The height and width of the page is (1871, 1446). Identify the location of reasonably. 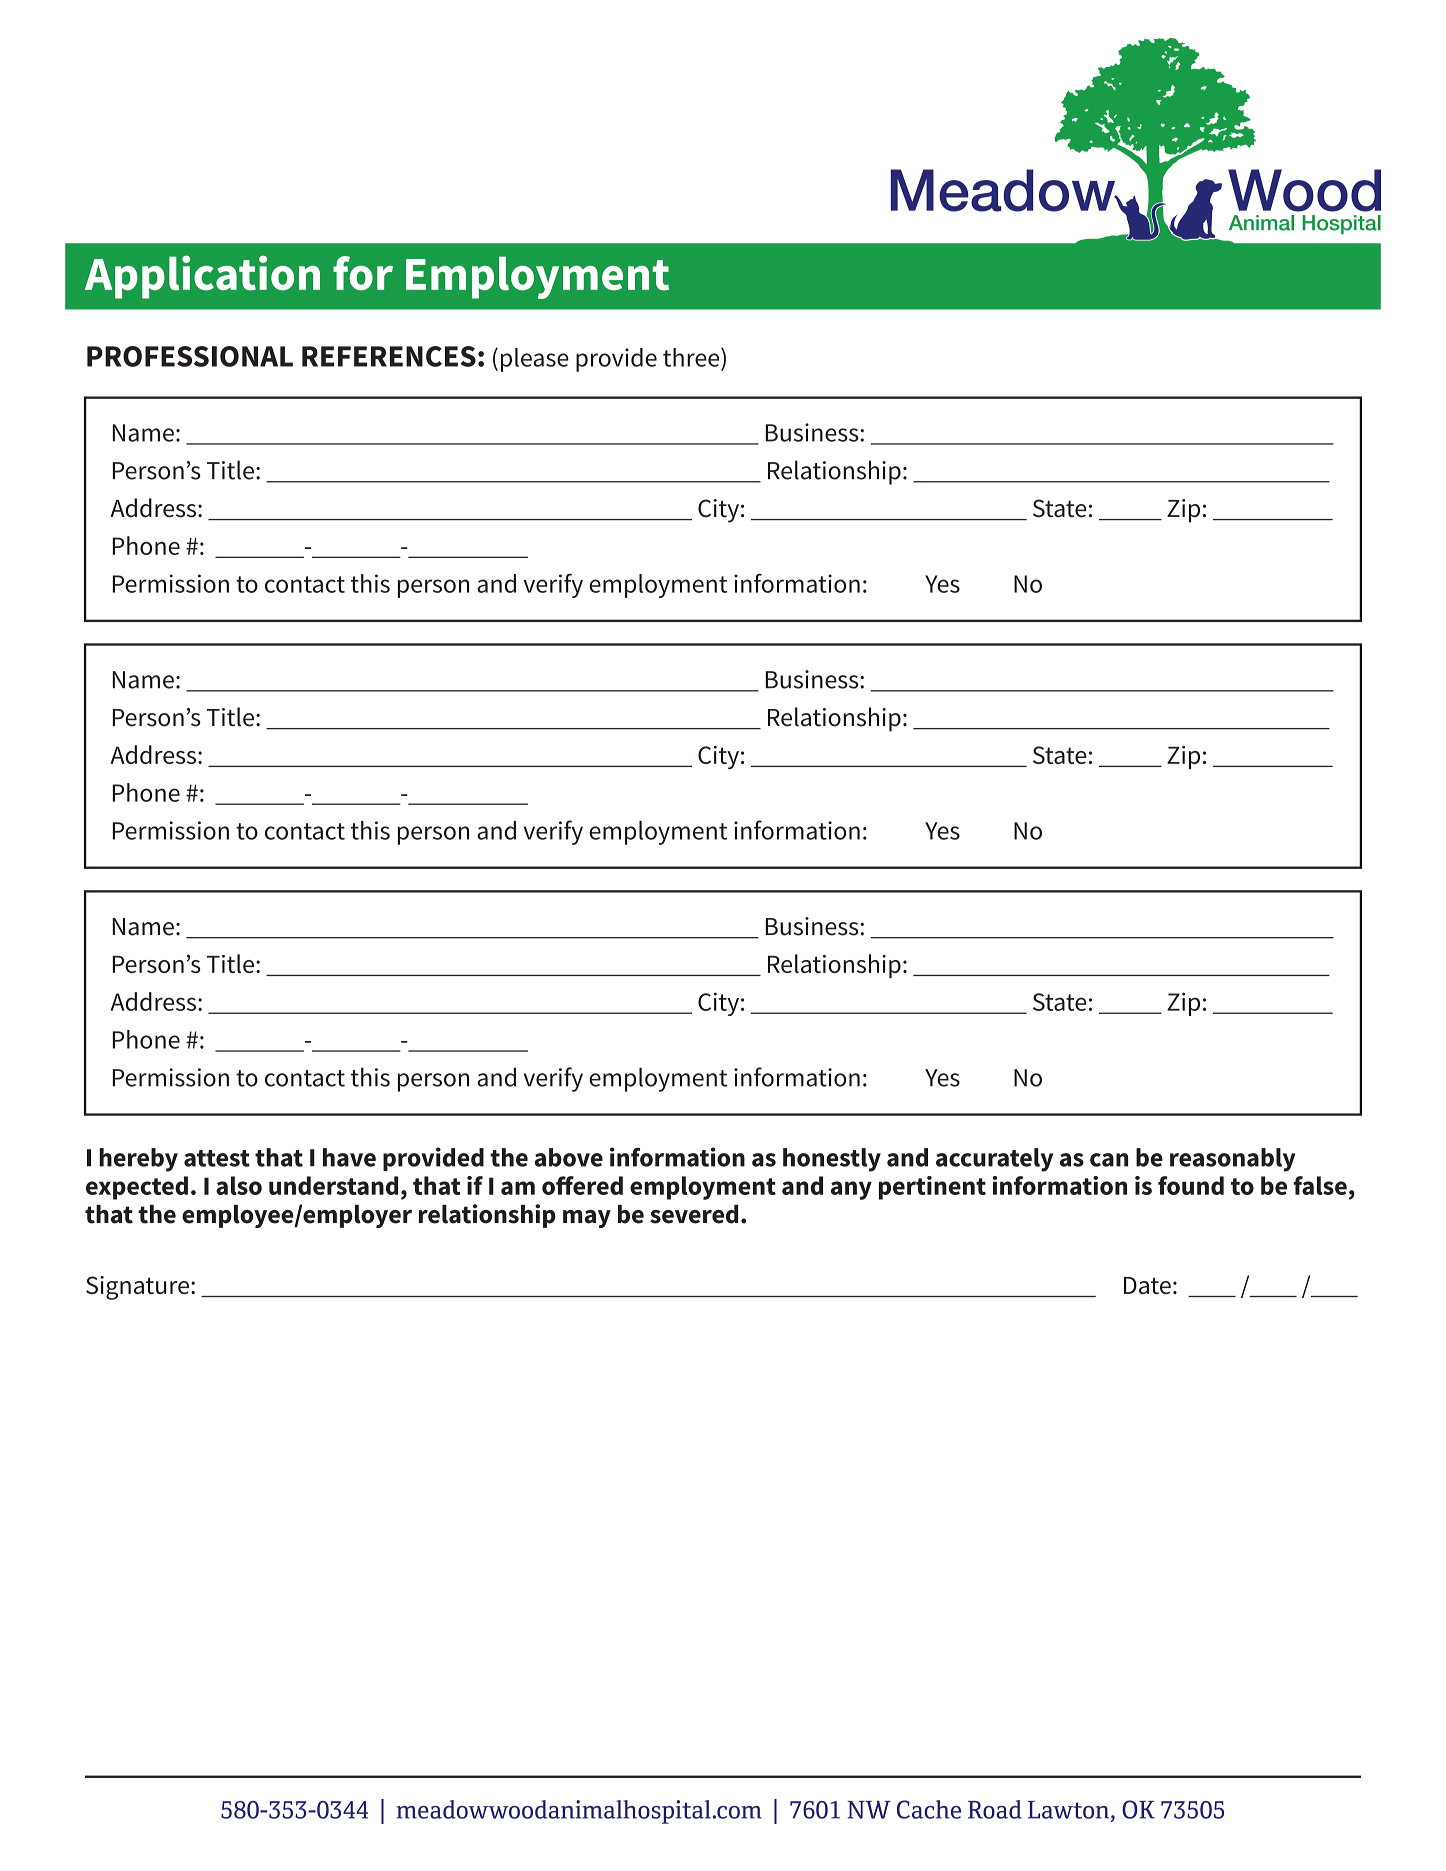
(1233, 1160).
